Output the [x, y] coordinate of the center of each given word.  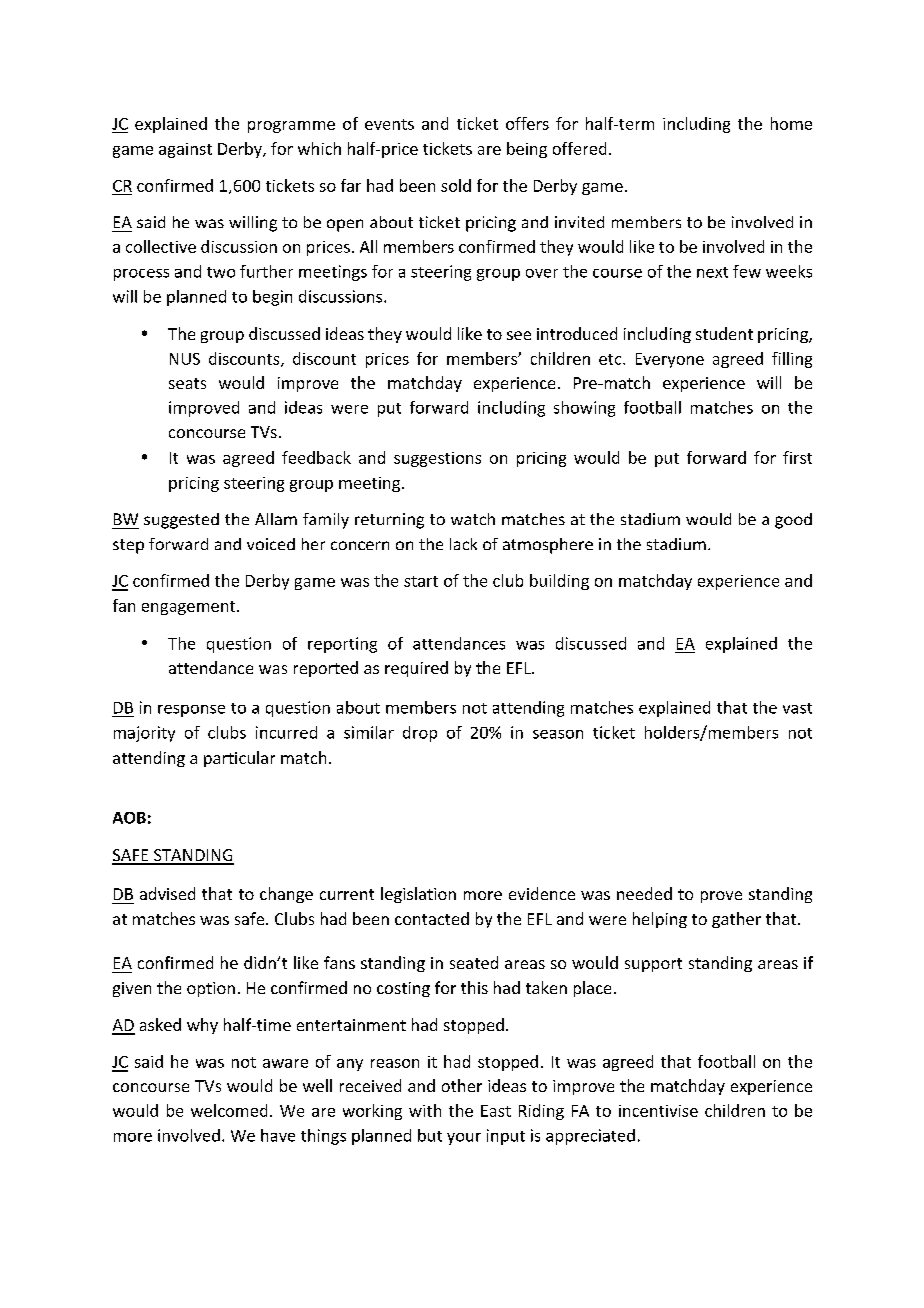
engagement [190, 608]
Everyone [670, 360]
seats [187, 383]
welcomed [229, 1110]
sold [456, 185]
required [416, 669]
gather [736, 920]
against [185, 150]
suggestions [437, 459]
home [791, 123]
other [462, 1085]
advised [167, 893]
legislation [418, 895]
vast [797, 708]
